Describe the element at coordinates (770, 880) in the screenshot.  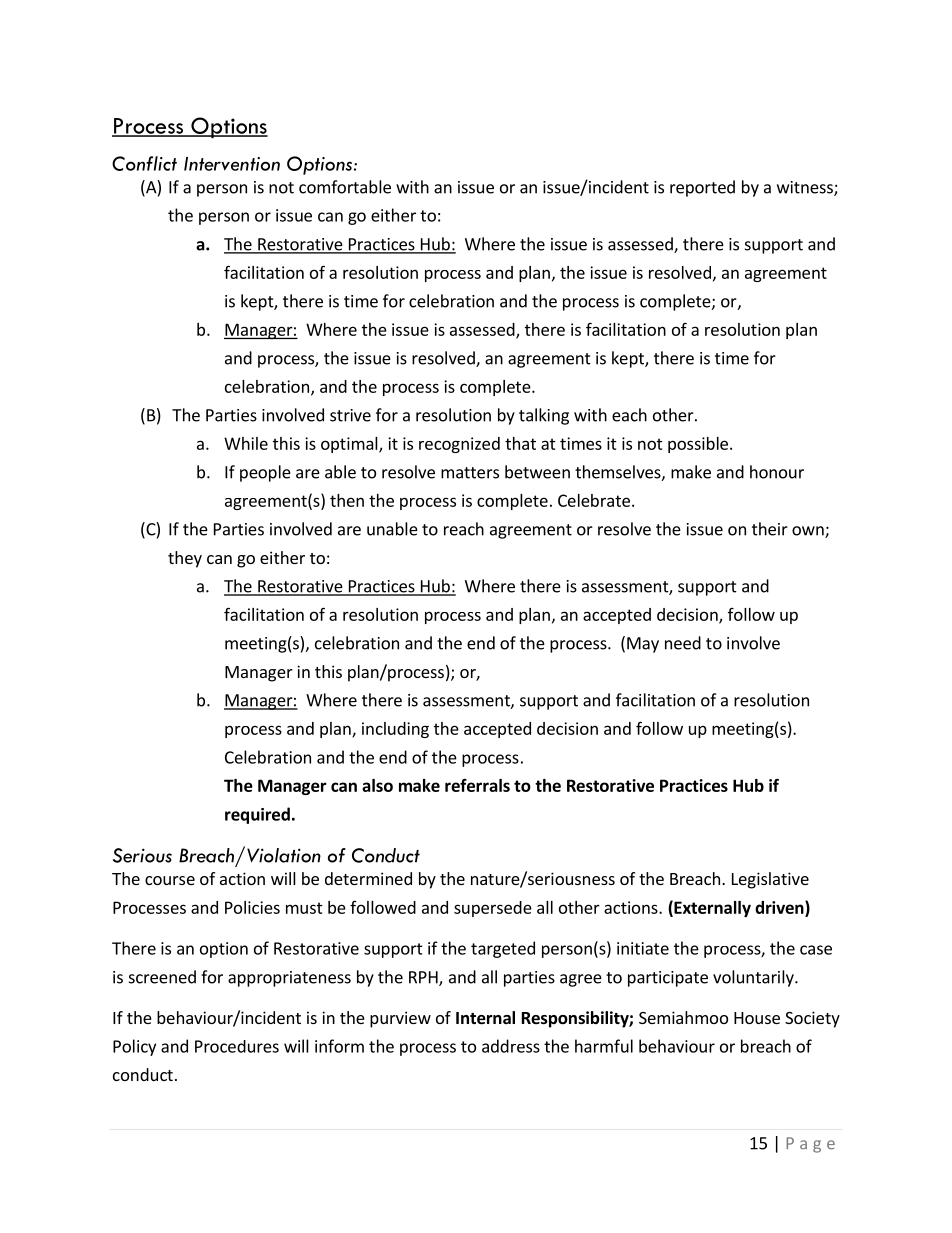
I see `Legislative` at that location.
